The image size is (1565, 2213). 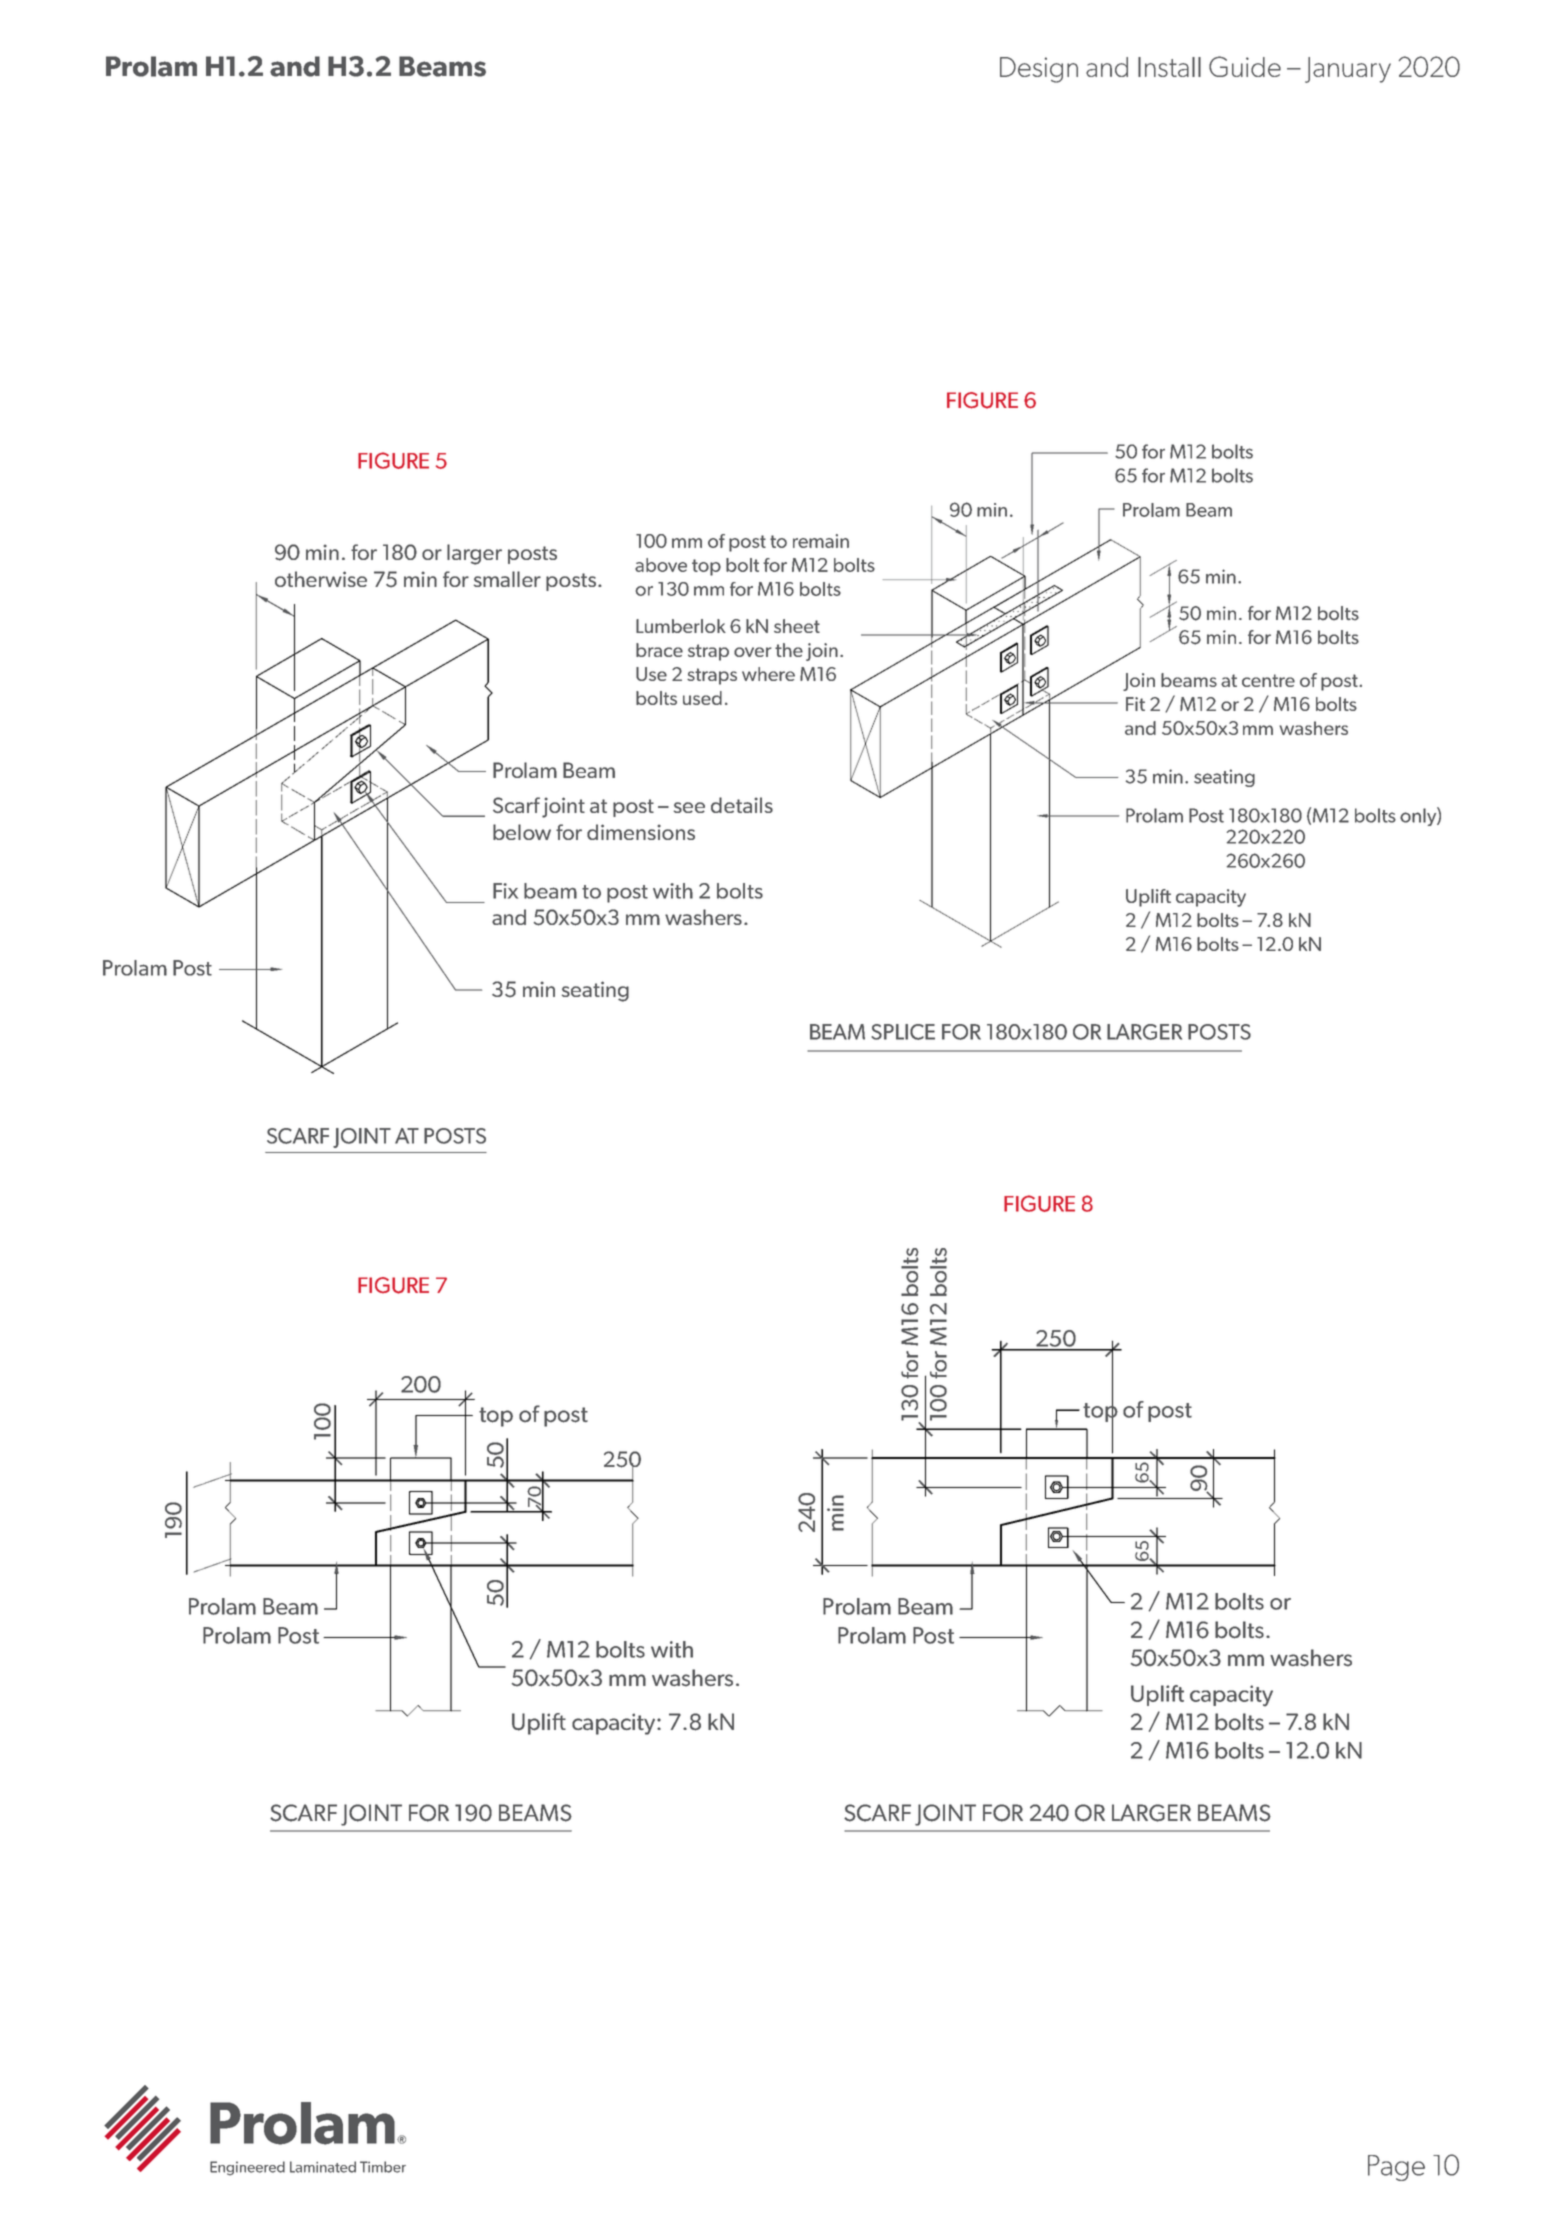 I want to click on seating, so click(x=595, y=991).
